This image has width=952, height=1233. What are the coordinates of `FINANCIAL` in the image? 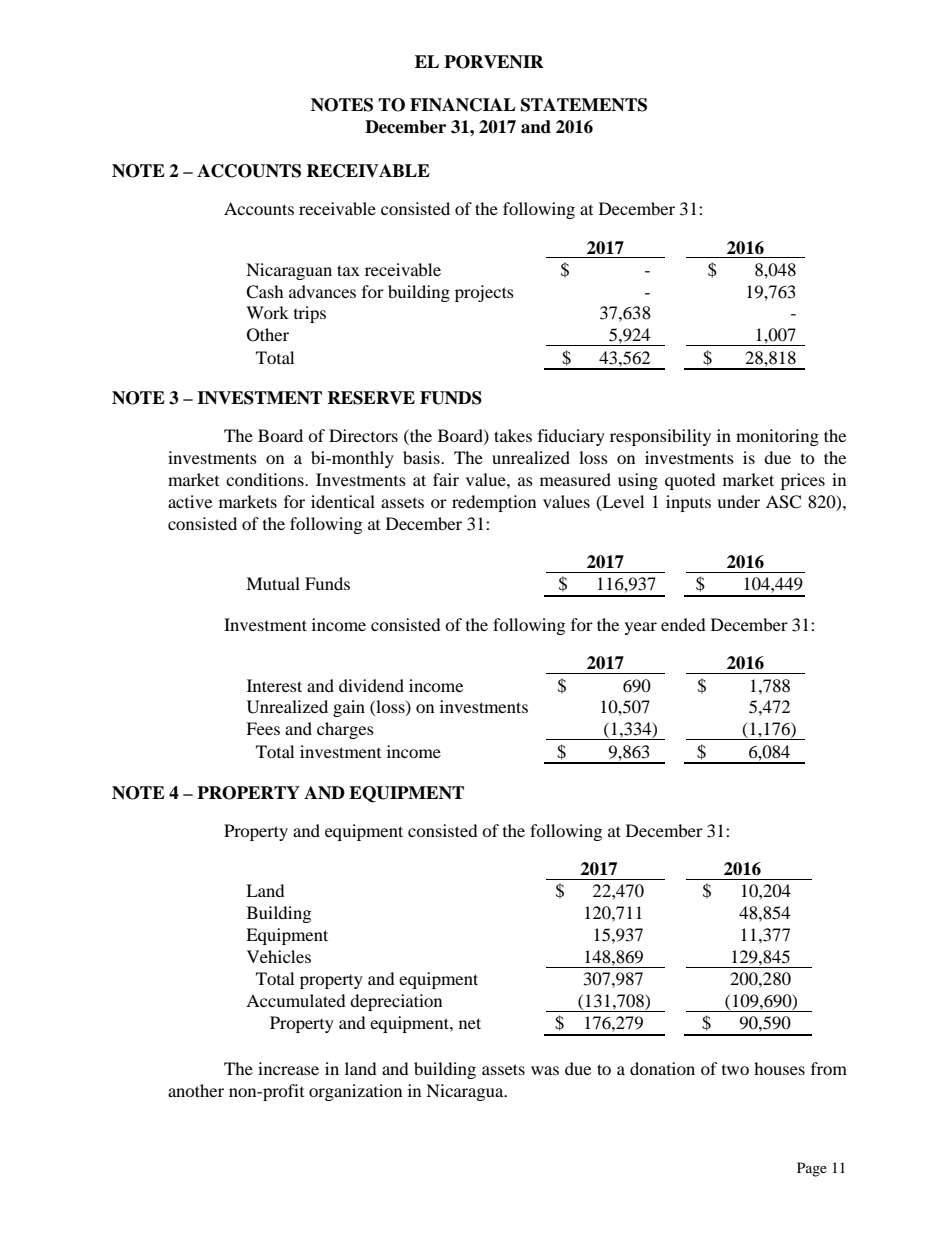 It's located at (463, 105).
